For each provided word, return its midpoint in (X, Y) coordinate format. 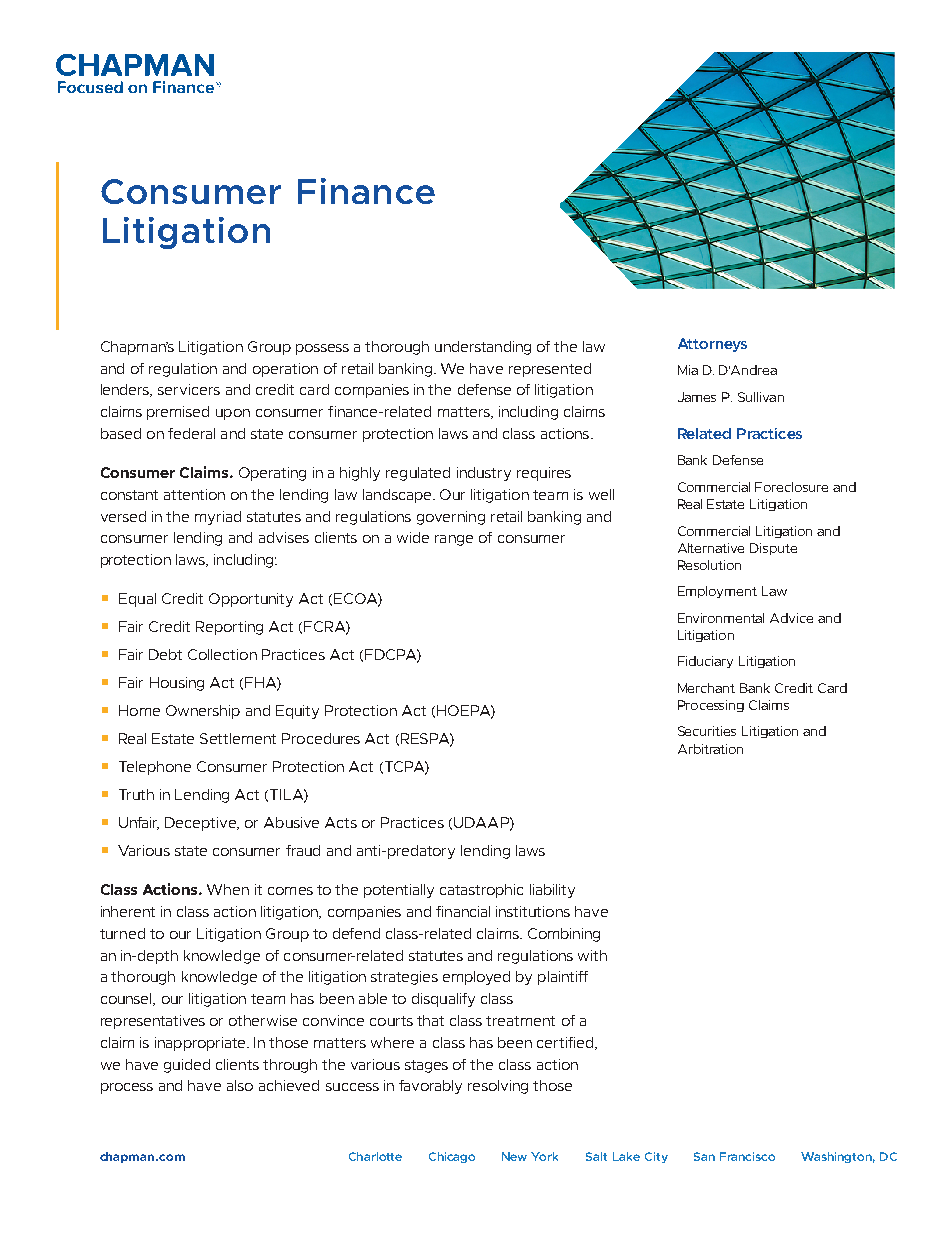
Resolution (709, 565)
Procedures (321, 738)
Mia (688, 370)
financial (463, 911)
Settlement (238, 738)
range (454, 540)
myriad (218, 518)
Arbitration (710, 749)
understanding (483, 348)
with (592, 955)
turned (122, 933)
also (240, 1085)
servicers (189, 389)
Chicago (452, 1157)
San (704, 1156)
